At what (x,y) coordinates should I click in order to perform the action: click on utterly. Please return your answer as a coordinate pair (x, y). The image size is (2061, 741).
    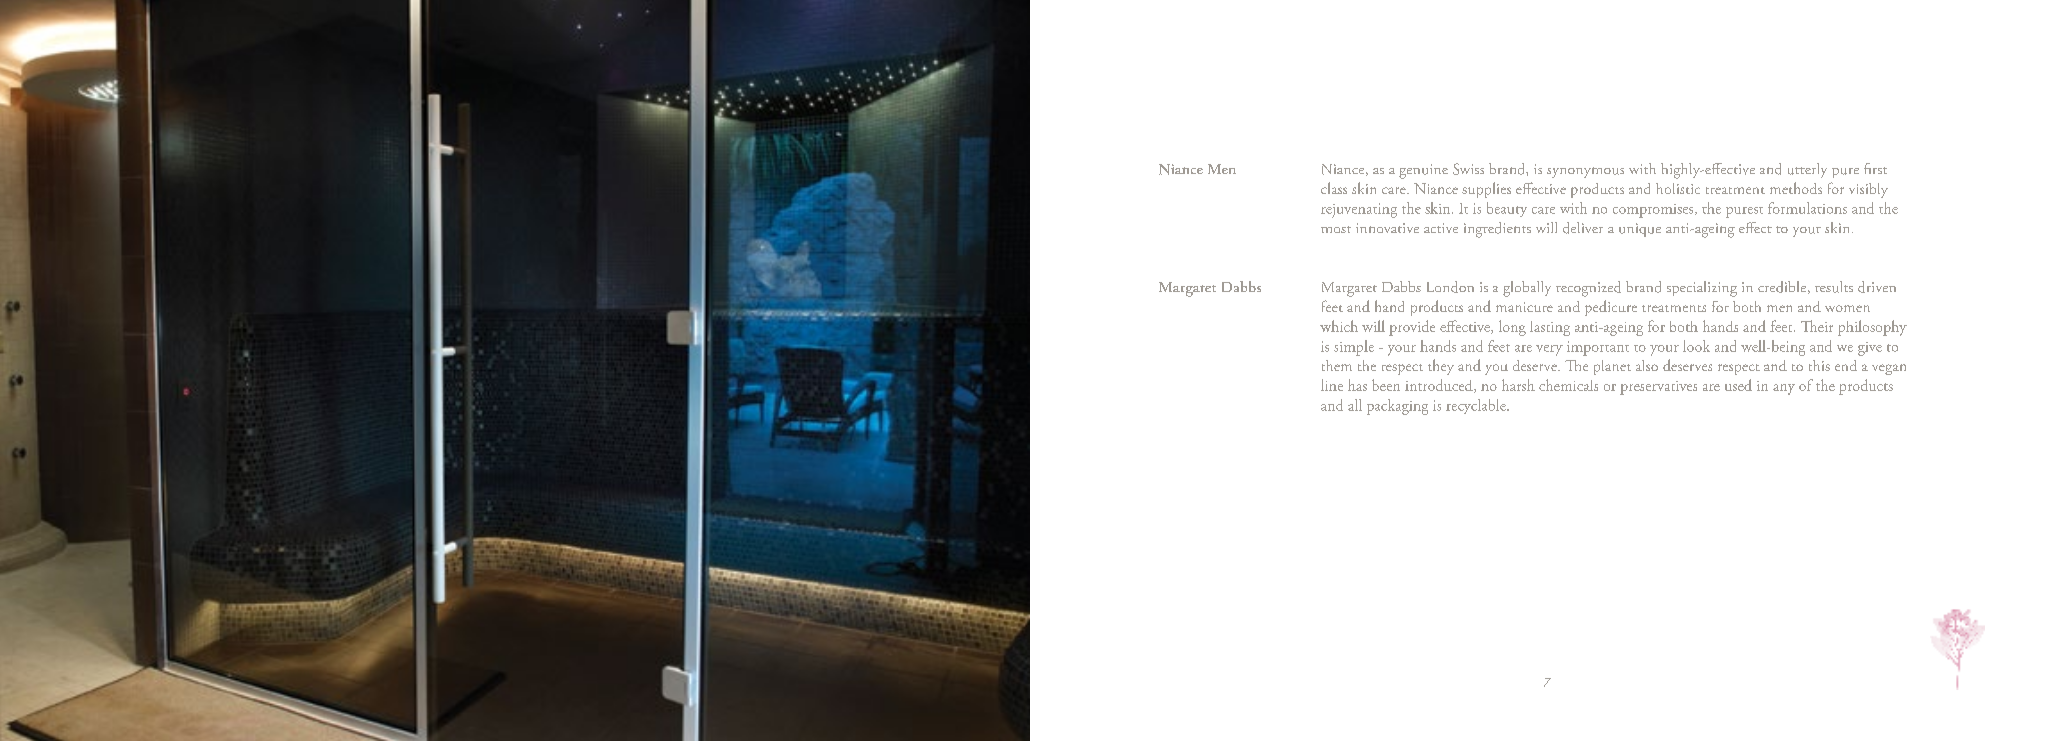
    Looking at the image, I should click on (1807, 170).
